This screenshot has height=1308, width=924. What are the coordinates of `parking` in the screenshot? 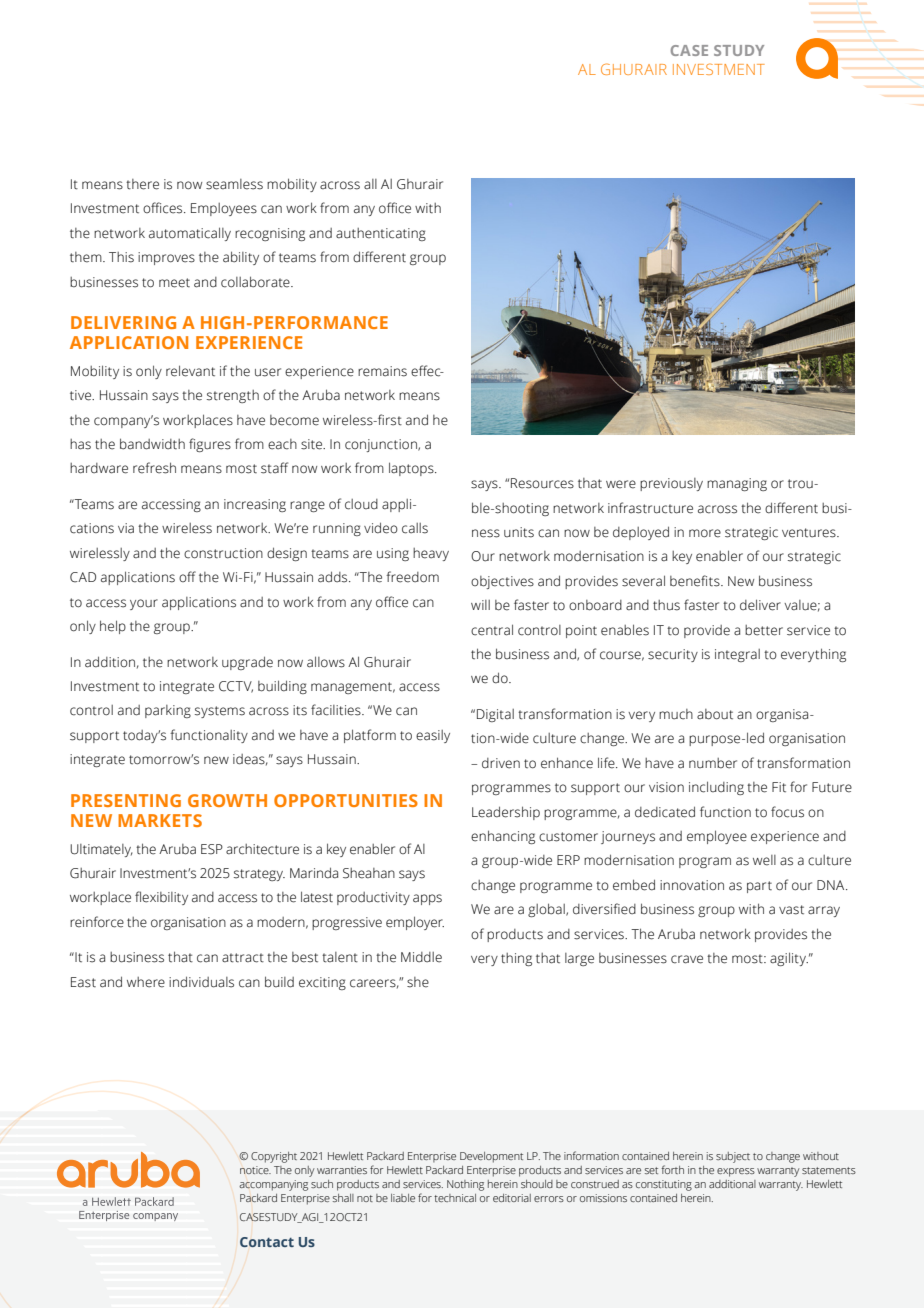 It's located at (168, 711).
